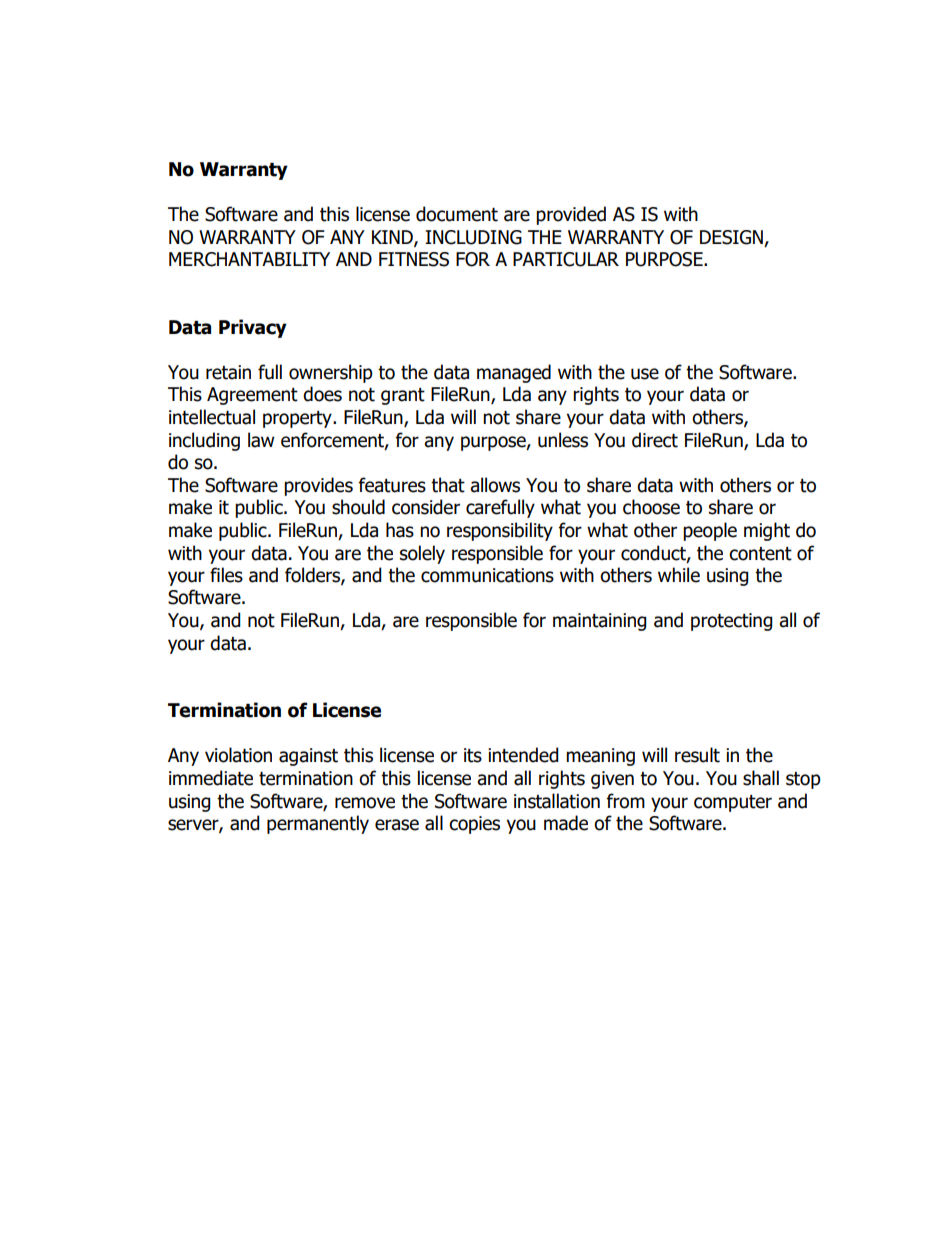 This page has height=1233, width=952. What do you see at coordinates (253, 328) in the page?
I see `Privacy` at bounding box center [253, 328].
